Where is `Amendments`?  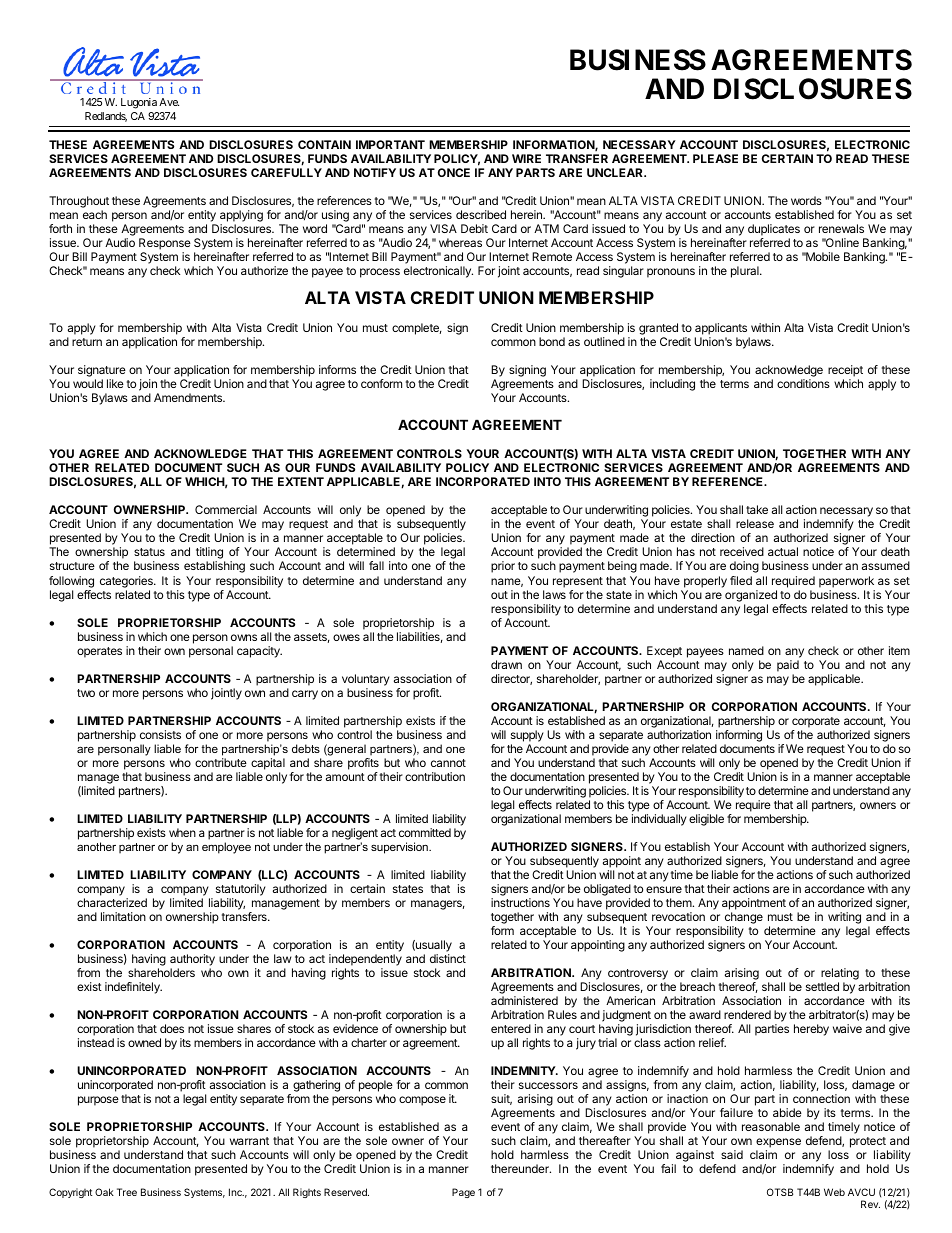 Amendments is located at coordinates (189, 397).
